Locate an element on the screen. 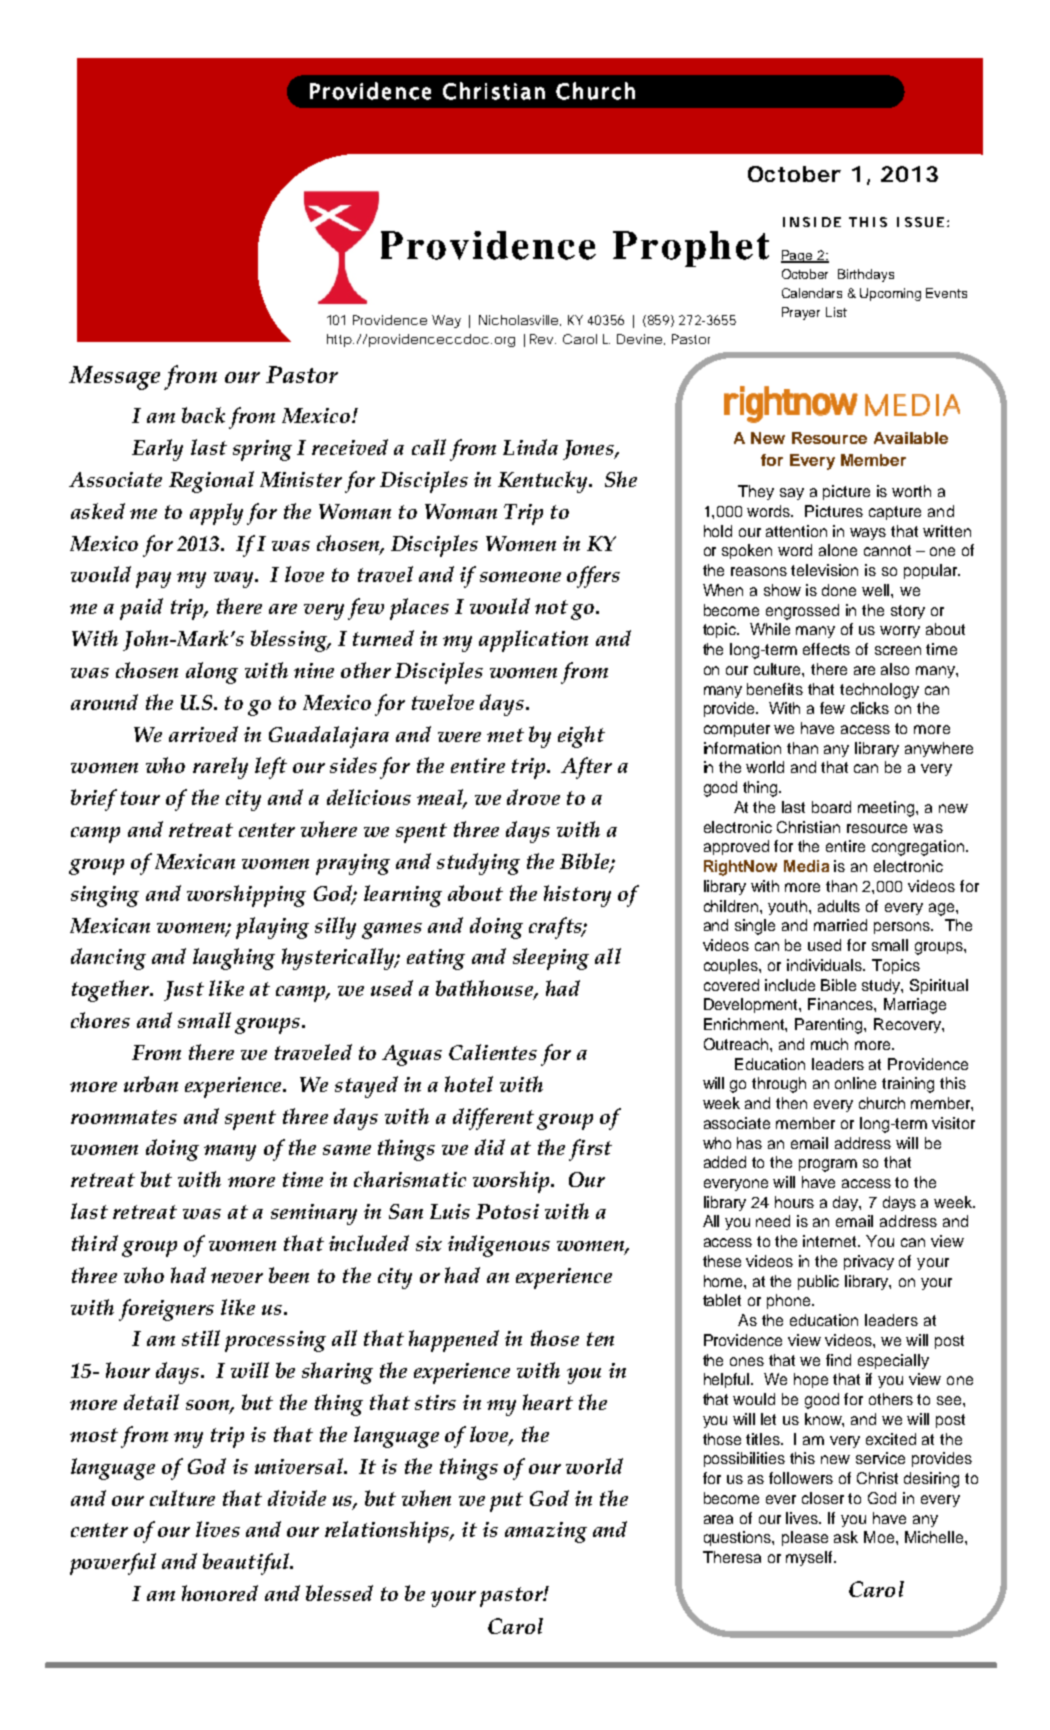 The height and width of the screenshot is (1730, 1050). different is located at coordinates (493, 1119).
